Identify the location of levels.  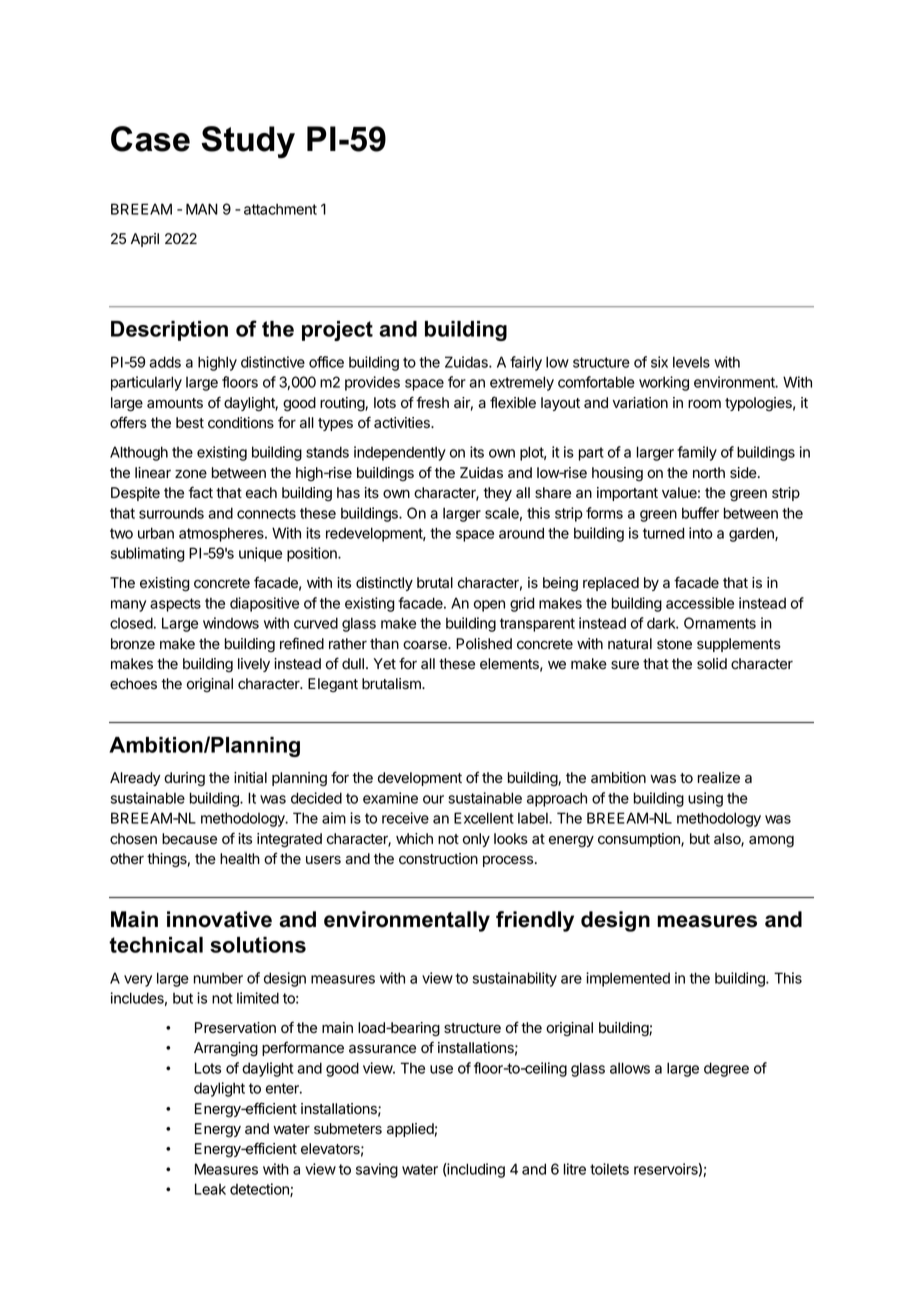
(691, 362).
